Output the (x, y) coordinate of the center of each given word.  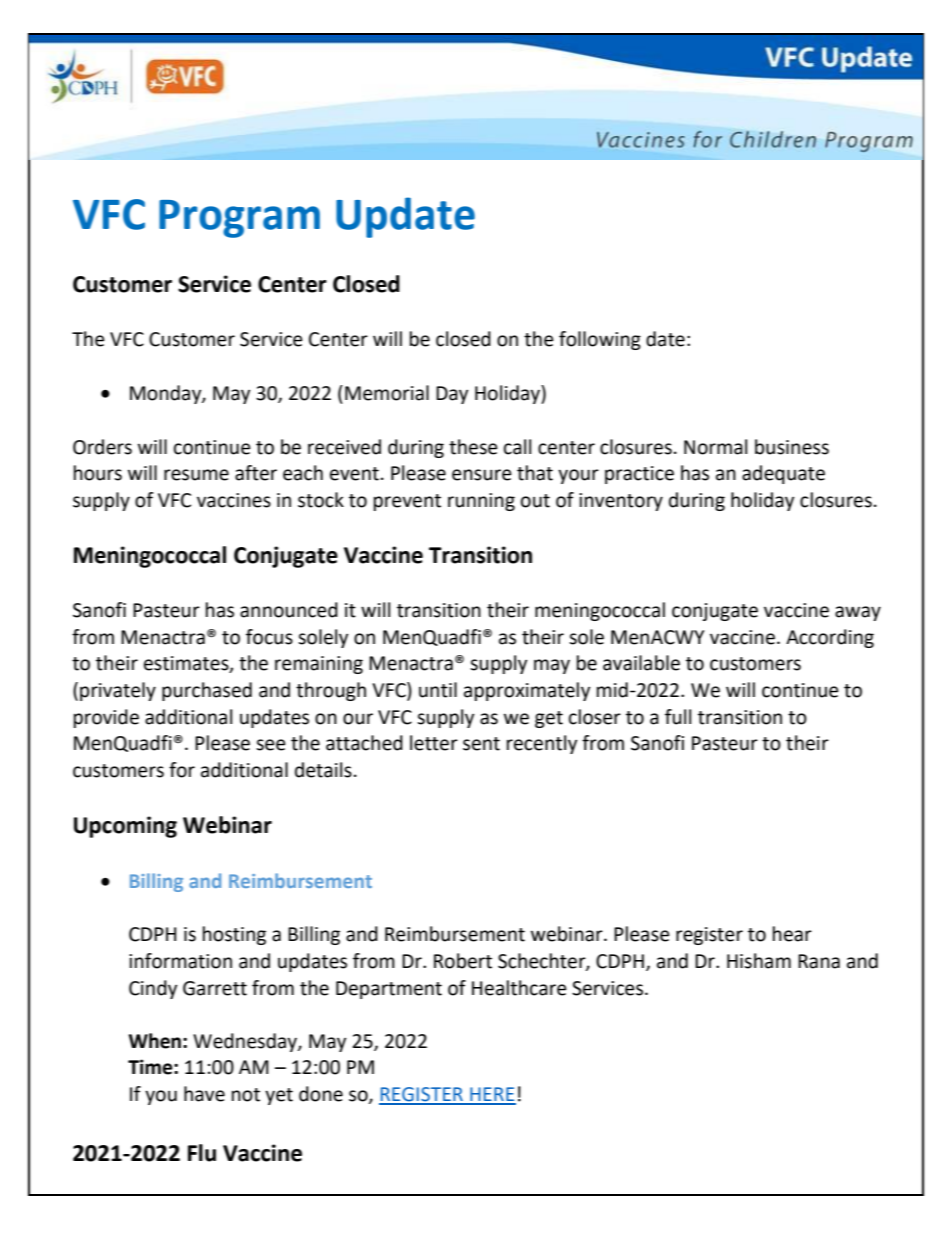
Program (239, 219)
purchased (207, 691)
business (792, 447)
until (438, 690)
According (830, 638)
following (600, 340)
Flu (202, 1153)
